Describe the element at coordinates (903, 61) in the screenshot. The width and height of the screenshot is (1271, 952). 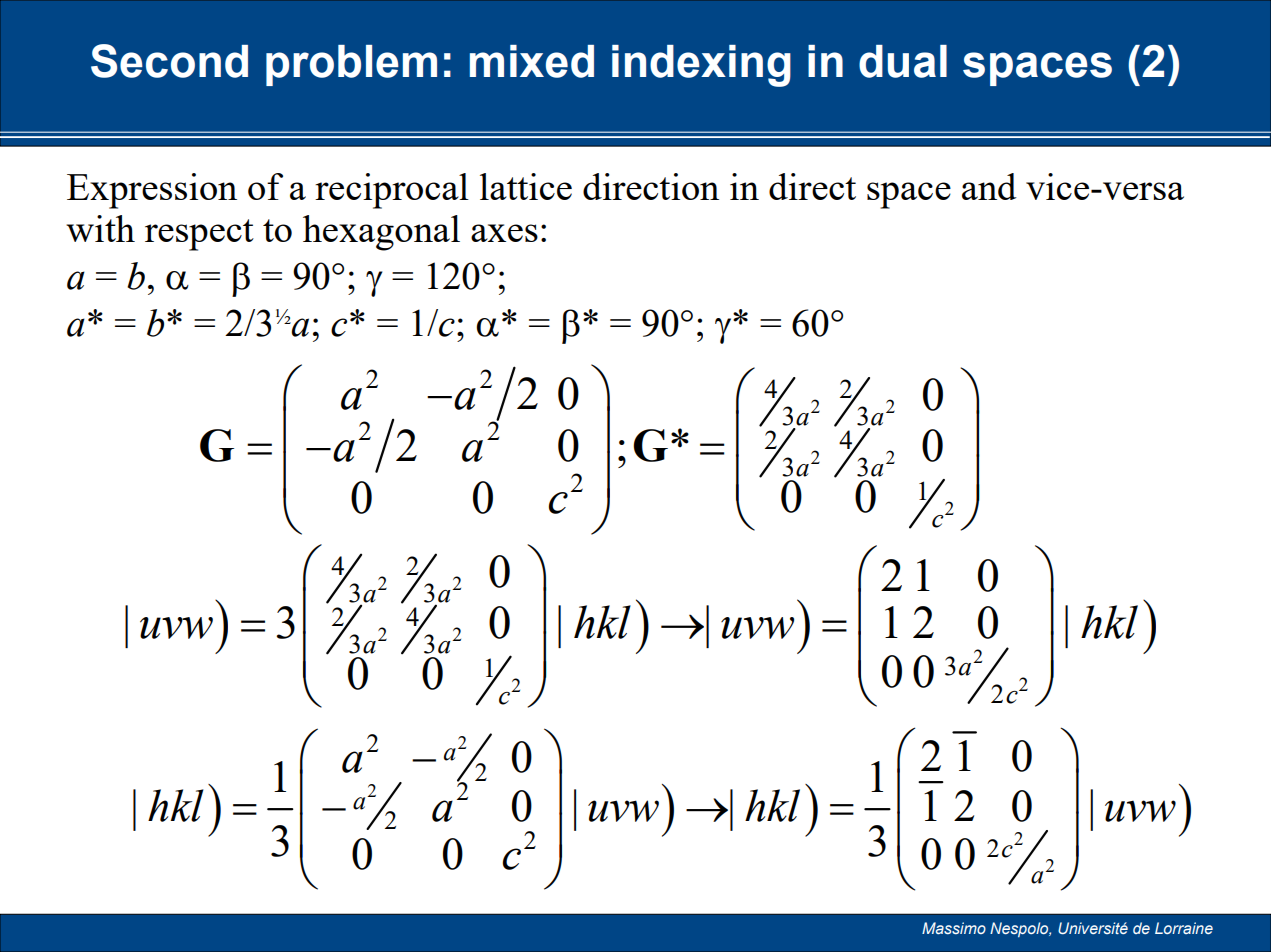
I see `dual` at that location.
